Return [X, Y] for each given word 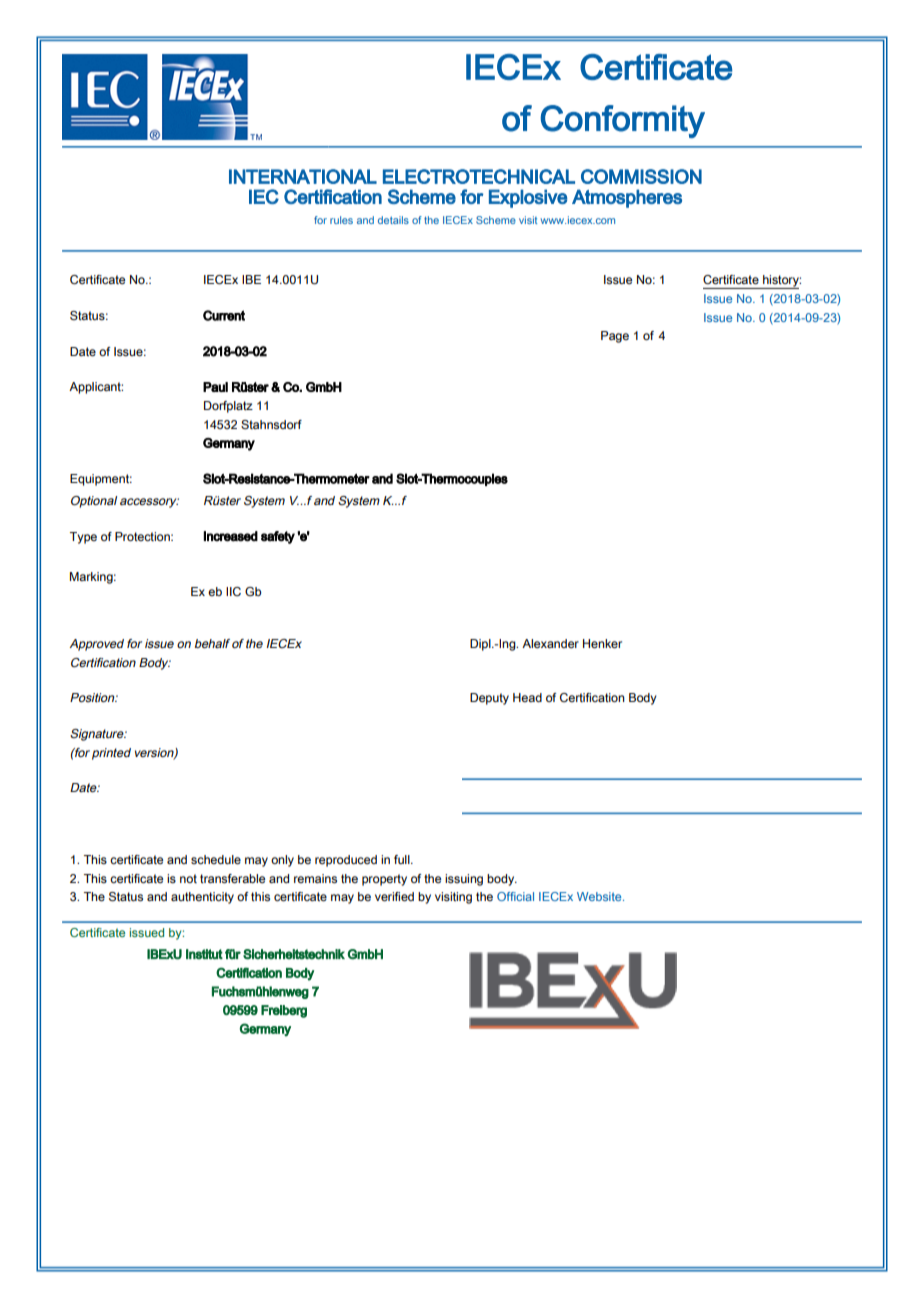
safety [278, 537]
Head [527, 697]
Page [615, 337]
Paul [215, 387]
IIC [233, 591]
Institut [204, 954]
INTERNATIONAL [303, 176]
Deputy [489, 699]
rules [341, 220]
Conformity [623, 121]
